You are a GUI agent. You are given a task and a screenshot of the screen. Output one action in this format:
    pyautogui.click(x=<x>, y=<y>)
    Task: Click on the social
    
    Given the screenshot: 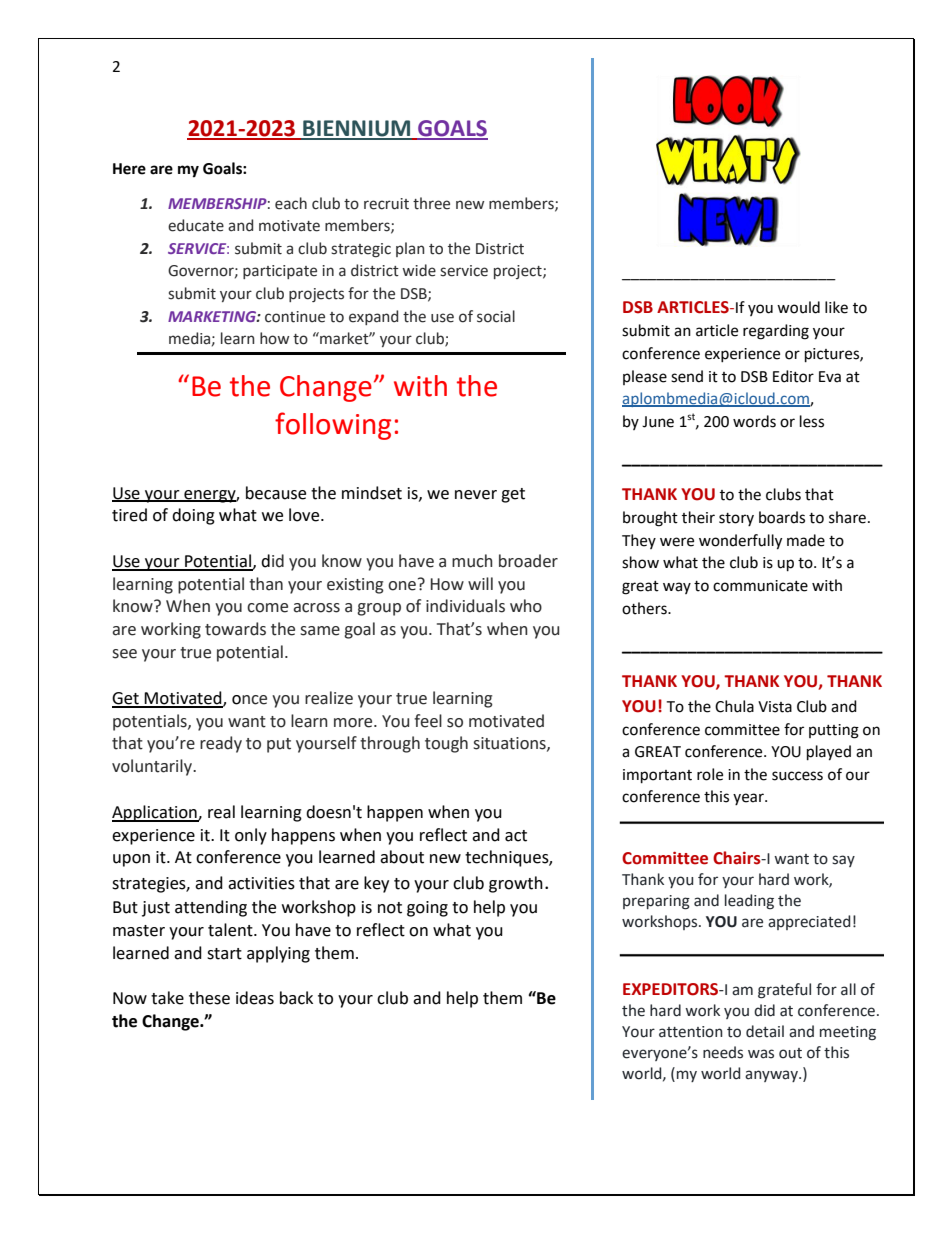 What is the action you would take?
    pyautogui.click(x=496, y=316)
